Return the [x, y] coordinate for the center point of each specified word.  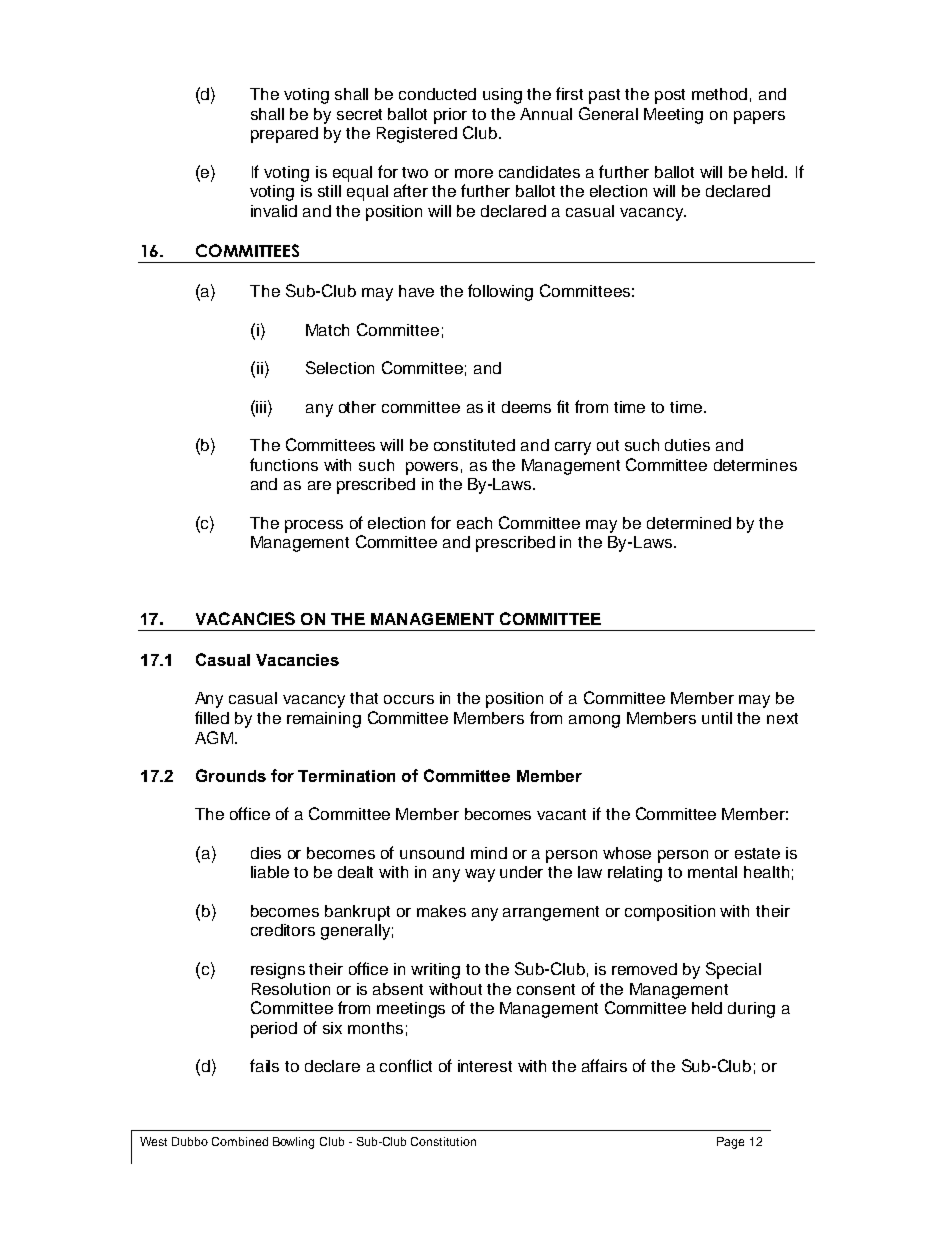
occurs [409, 699]
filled [212, 717]
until [717, 718]
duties [687, 445]
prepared [284, 135]
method [719, 94]
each [474, 523]
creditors [283, 930]
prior [450, 116]
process [314, 526]
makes [441, 911]
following [500, 292]
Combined [240, 1141]
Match [327, 330]
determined [689, 523]
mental [712, 872]
